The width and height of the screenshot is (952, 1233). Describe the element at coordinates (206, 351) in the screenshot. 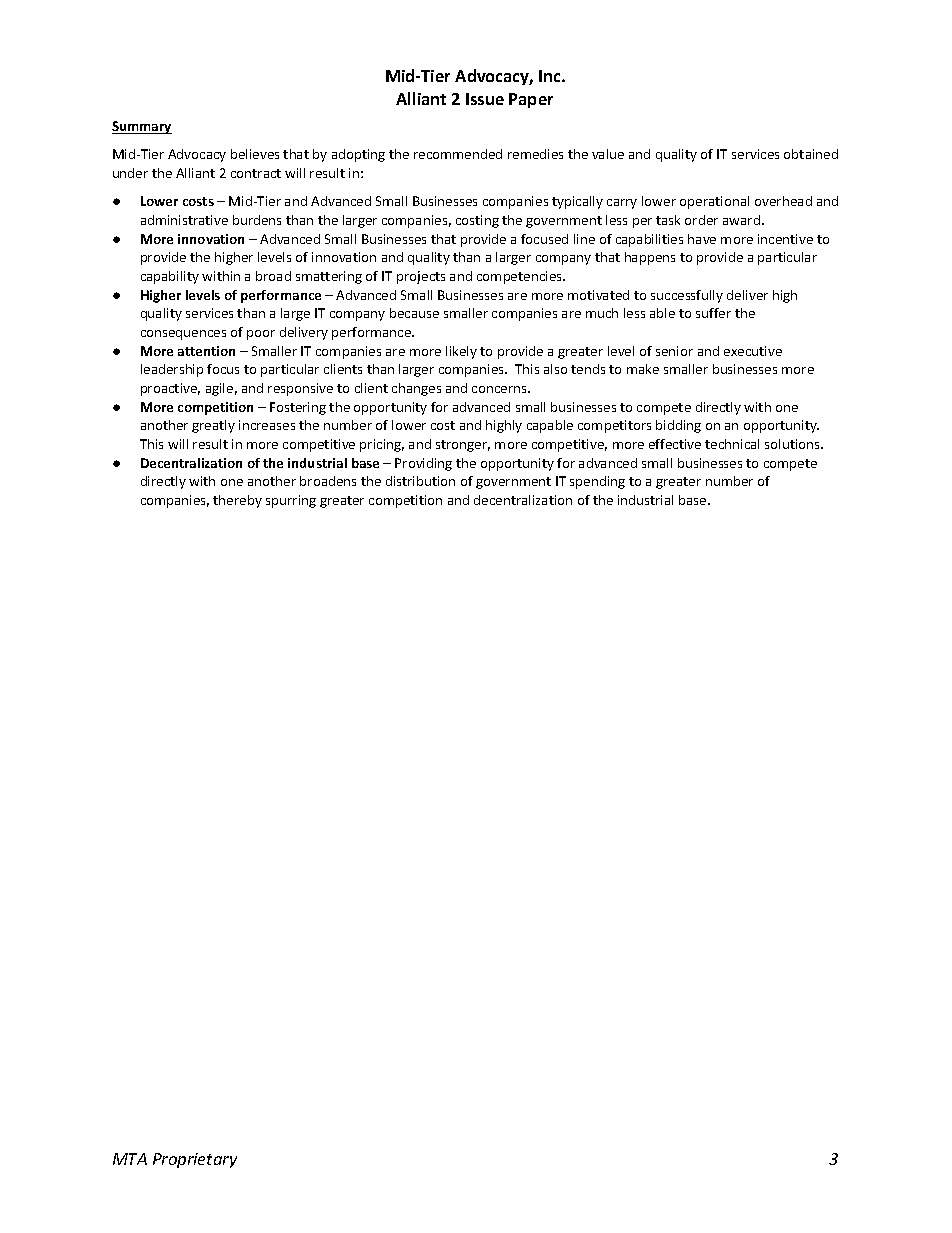

I see `attention` at that location.
